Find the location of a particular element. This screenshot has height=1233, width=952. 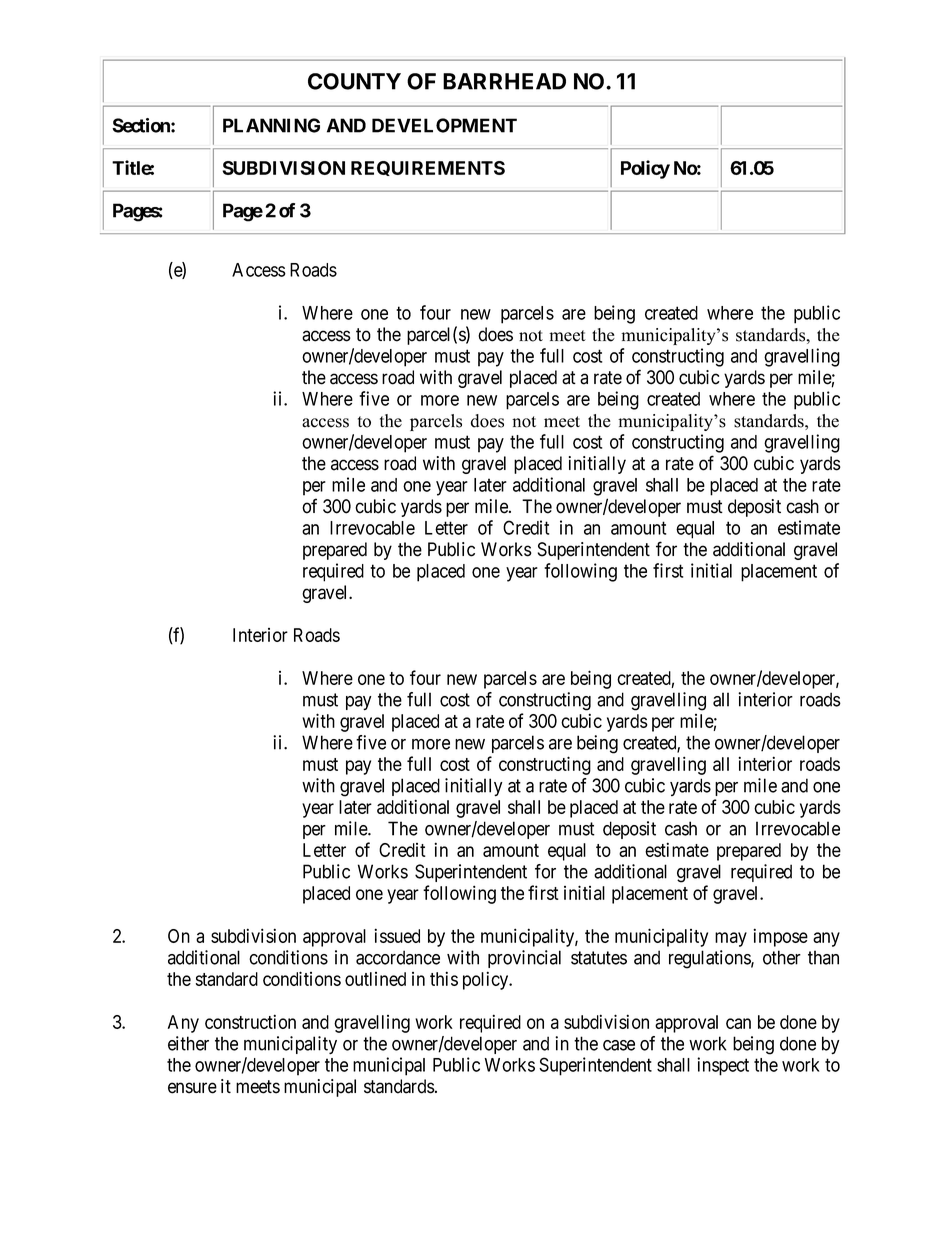

impose is located at coordinates (780, 937).
